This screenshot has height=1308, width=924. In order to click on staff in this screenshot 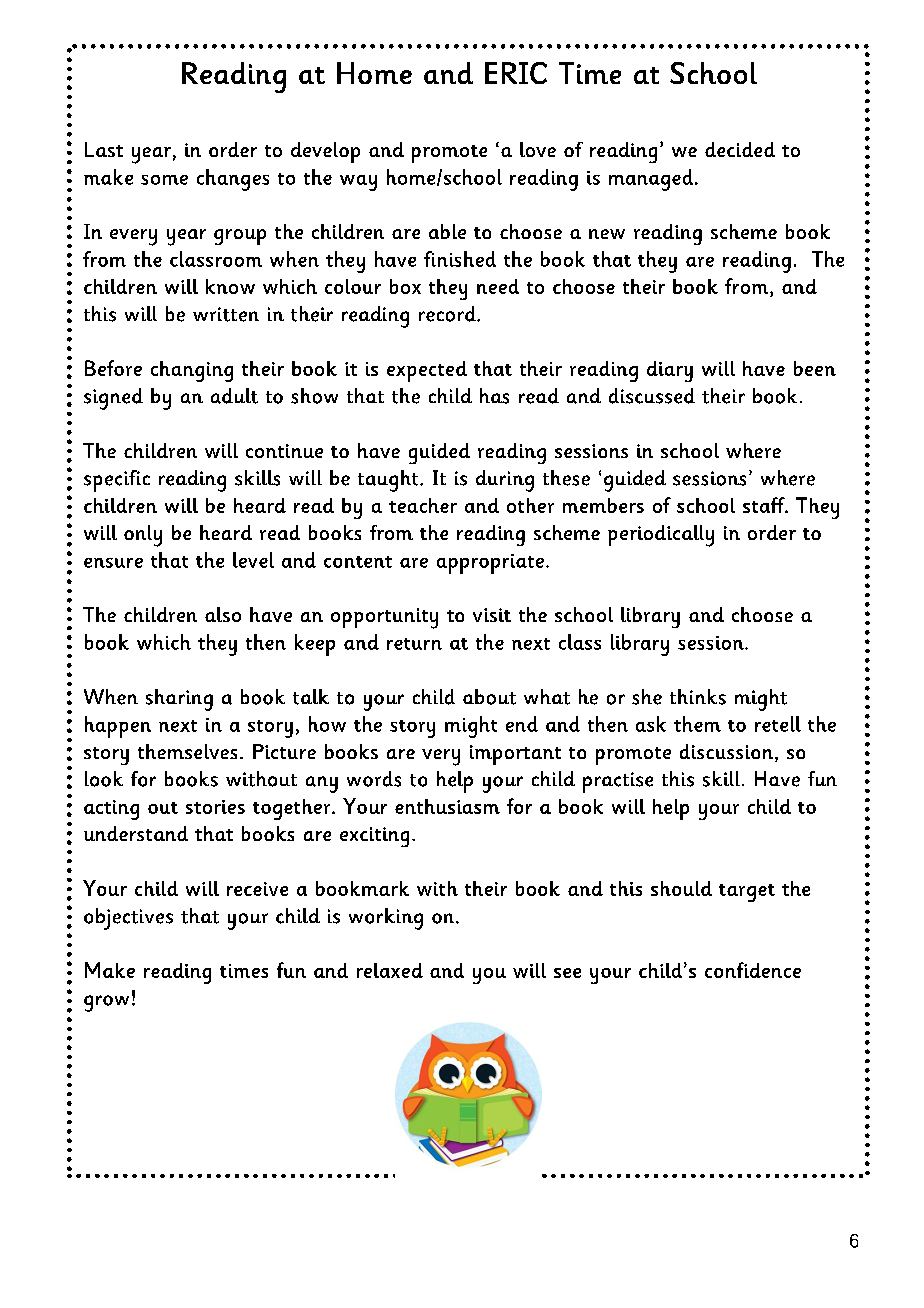, I will do `click(765, 505)`.
